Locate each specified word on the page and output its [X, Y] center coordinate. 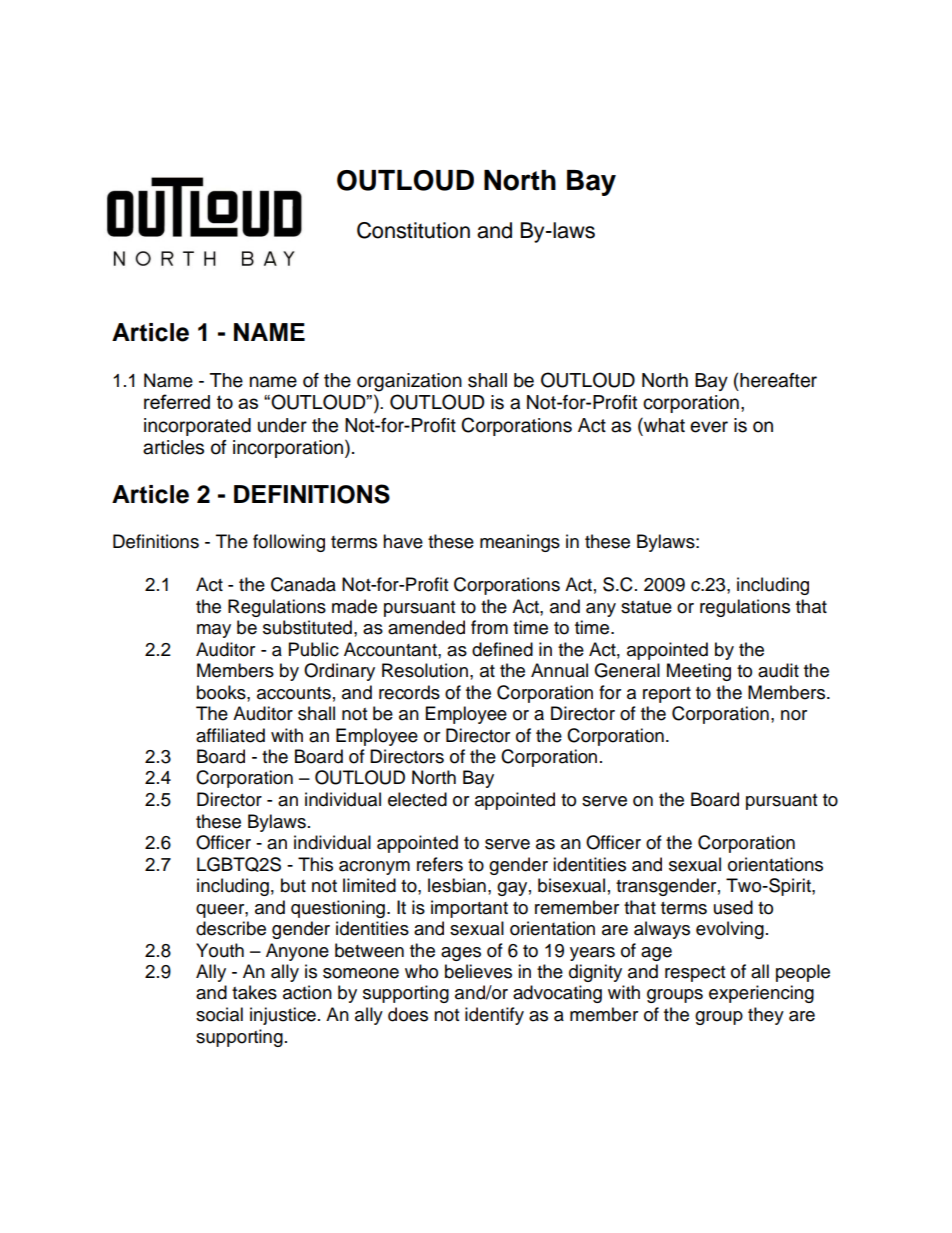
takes [254, 992]
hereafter [777, 380]
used [733, 907]
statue [646, 607]
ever [709, 427]
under [282, 425]
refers [440, 864]
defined [502, 649]
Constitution [413, 230]
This [315, 864]
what [663, 425]
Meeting [699, 672]
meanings [520, 543]
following [289, 543]
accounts [294, 693]
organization [409, 382]
